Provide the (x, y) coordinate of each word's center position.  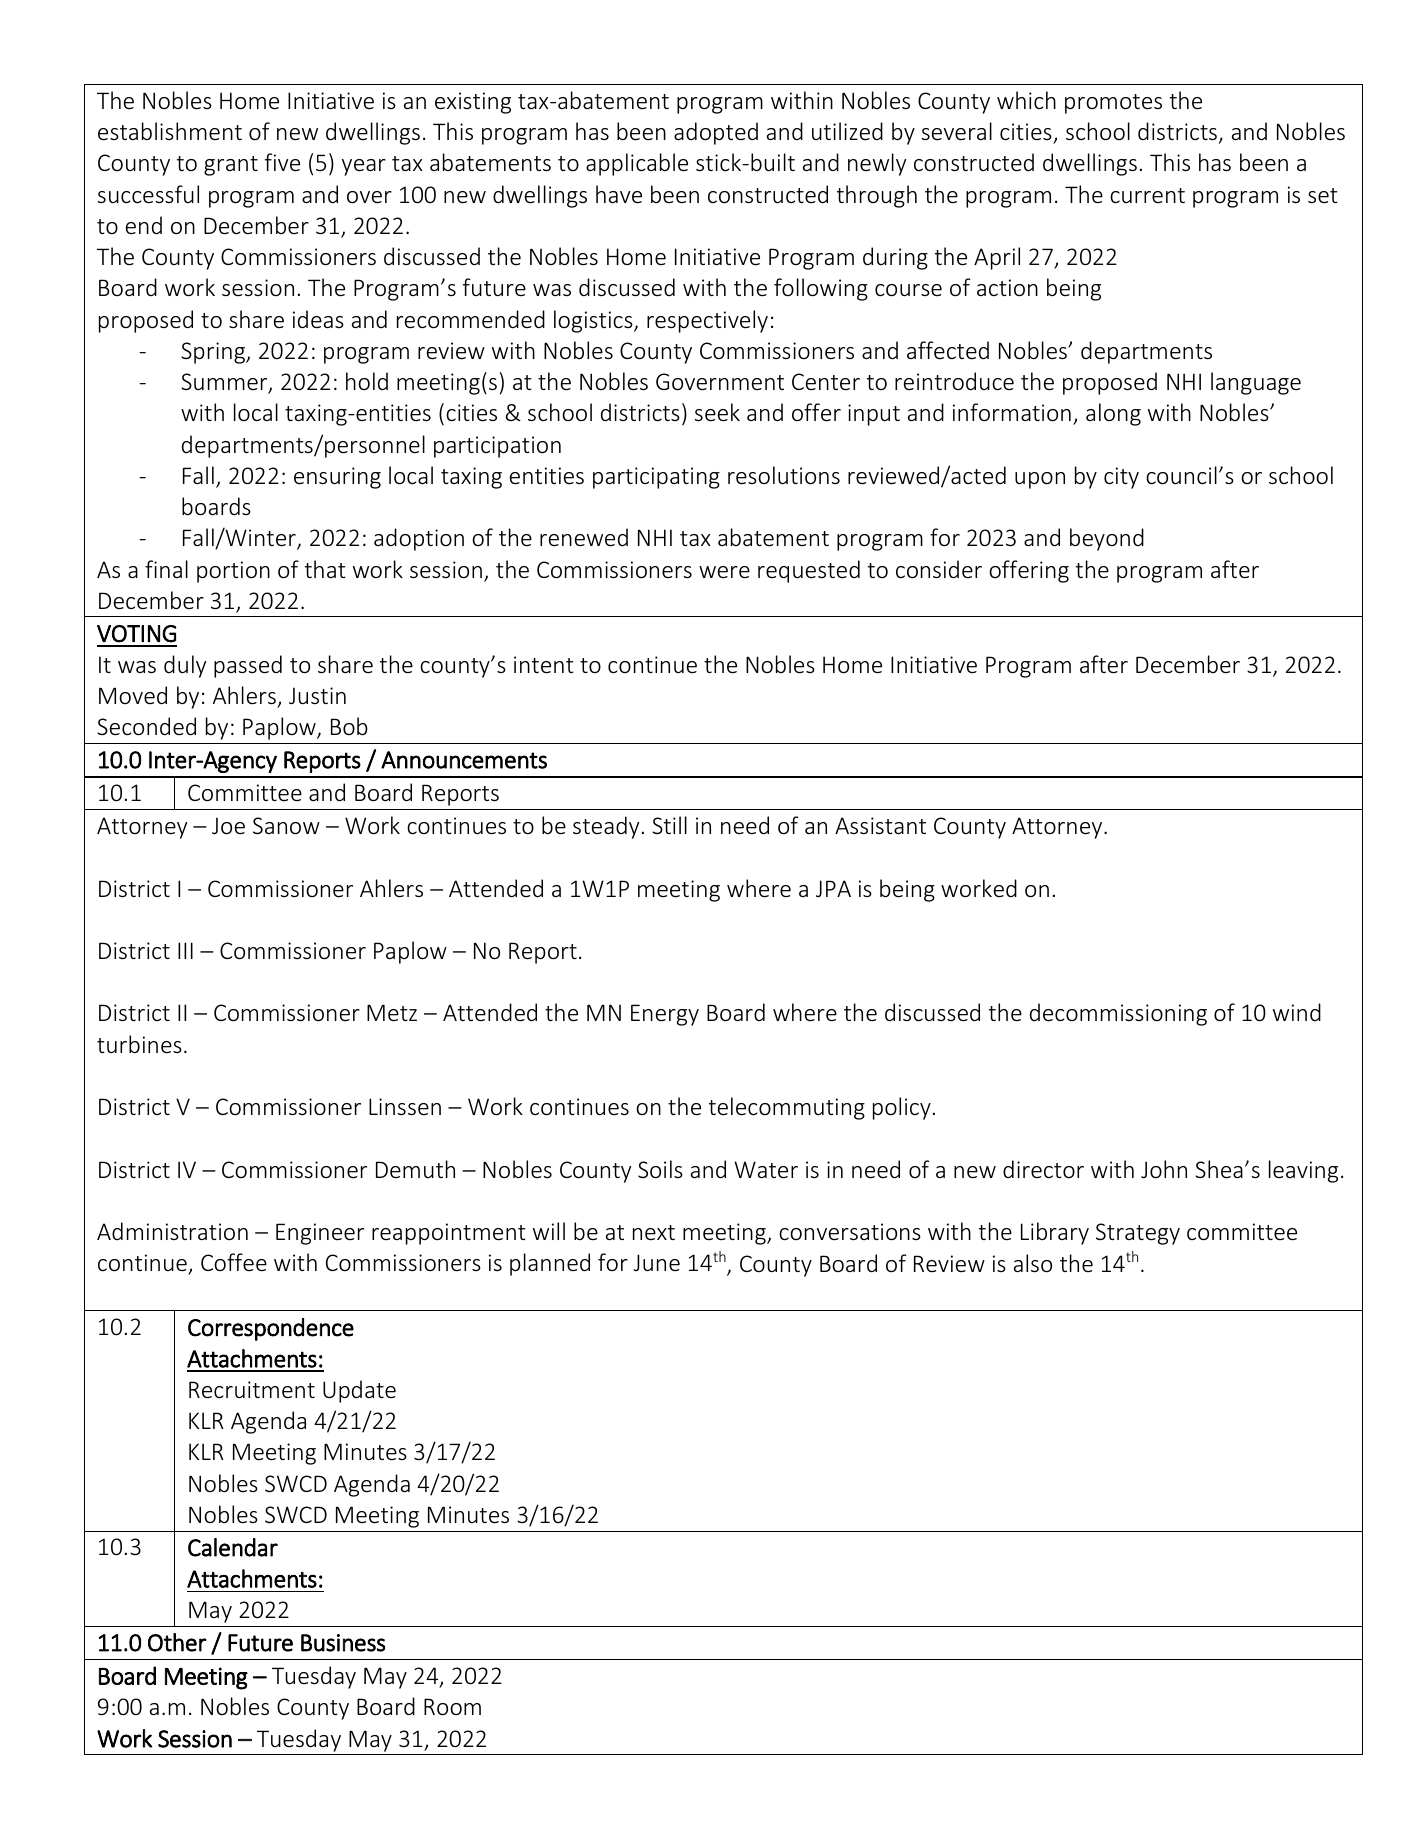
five (282, 162)
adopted (716, 133)
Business (343, 1643)
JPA (833, 888)
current (1147, 196)
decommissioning (1118, 1014)
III (185, 950)
